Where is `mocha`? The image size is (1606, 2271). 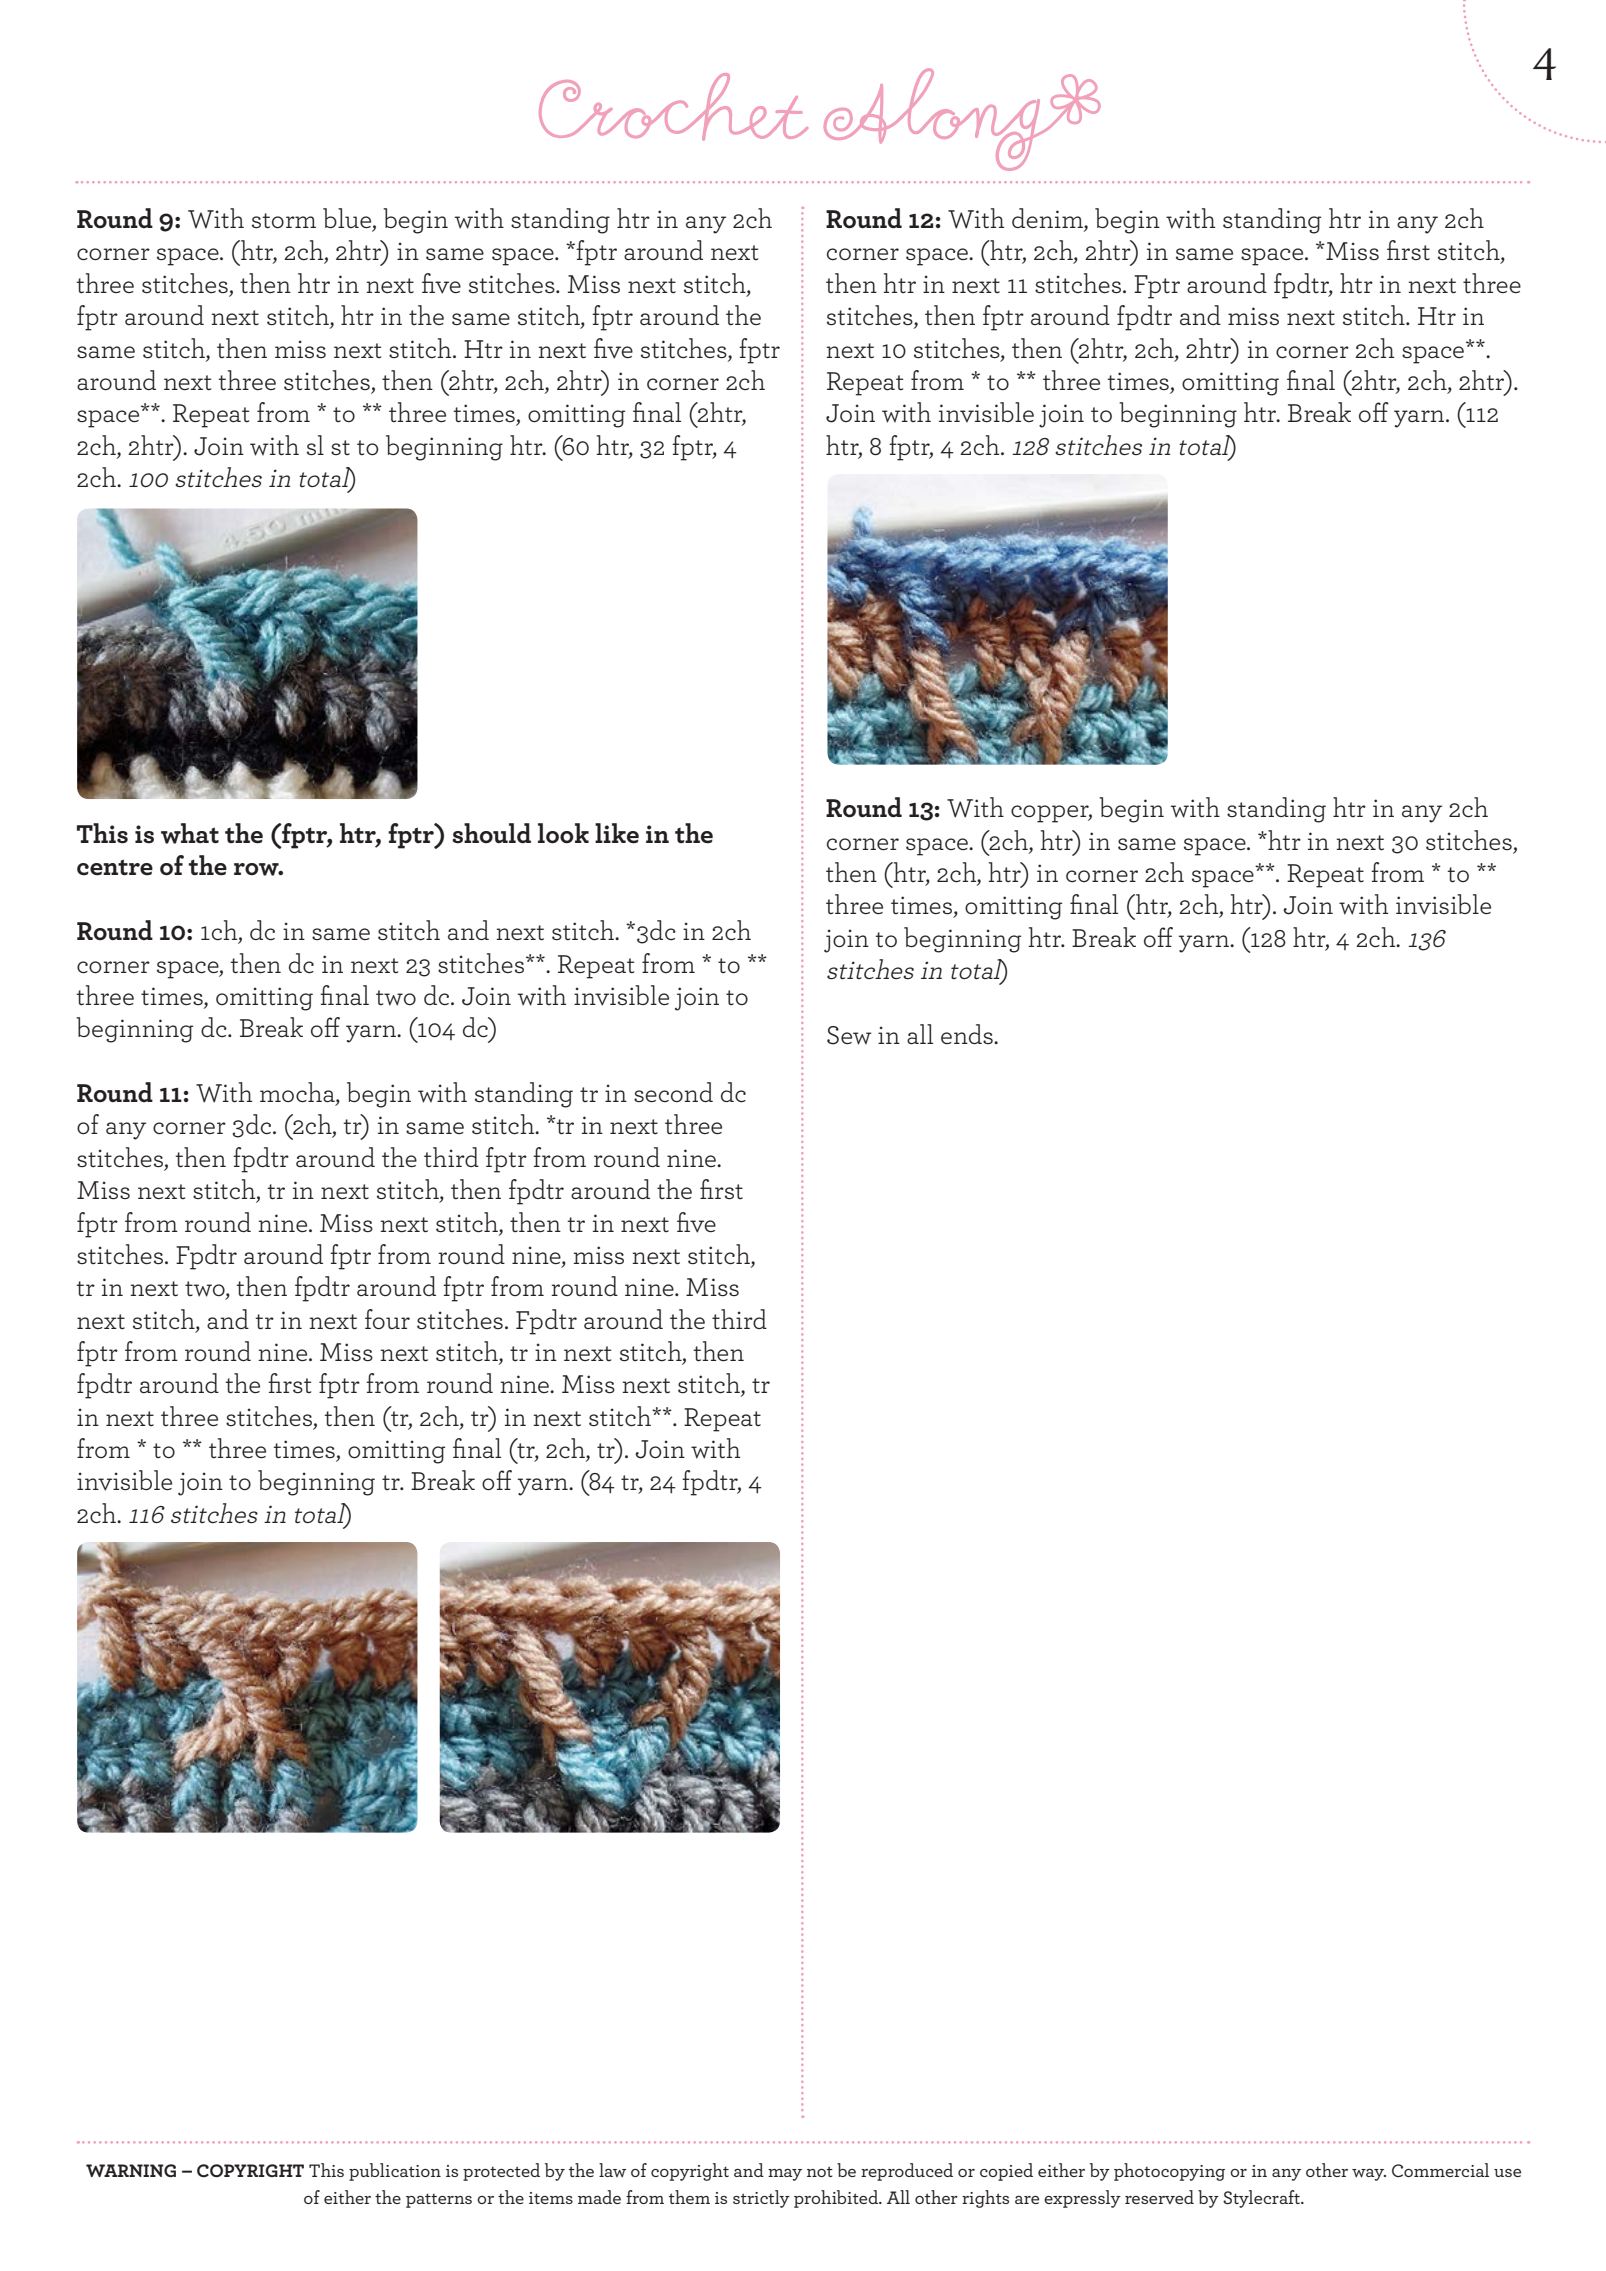 mocha is located at coordinates (298, 1093).
